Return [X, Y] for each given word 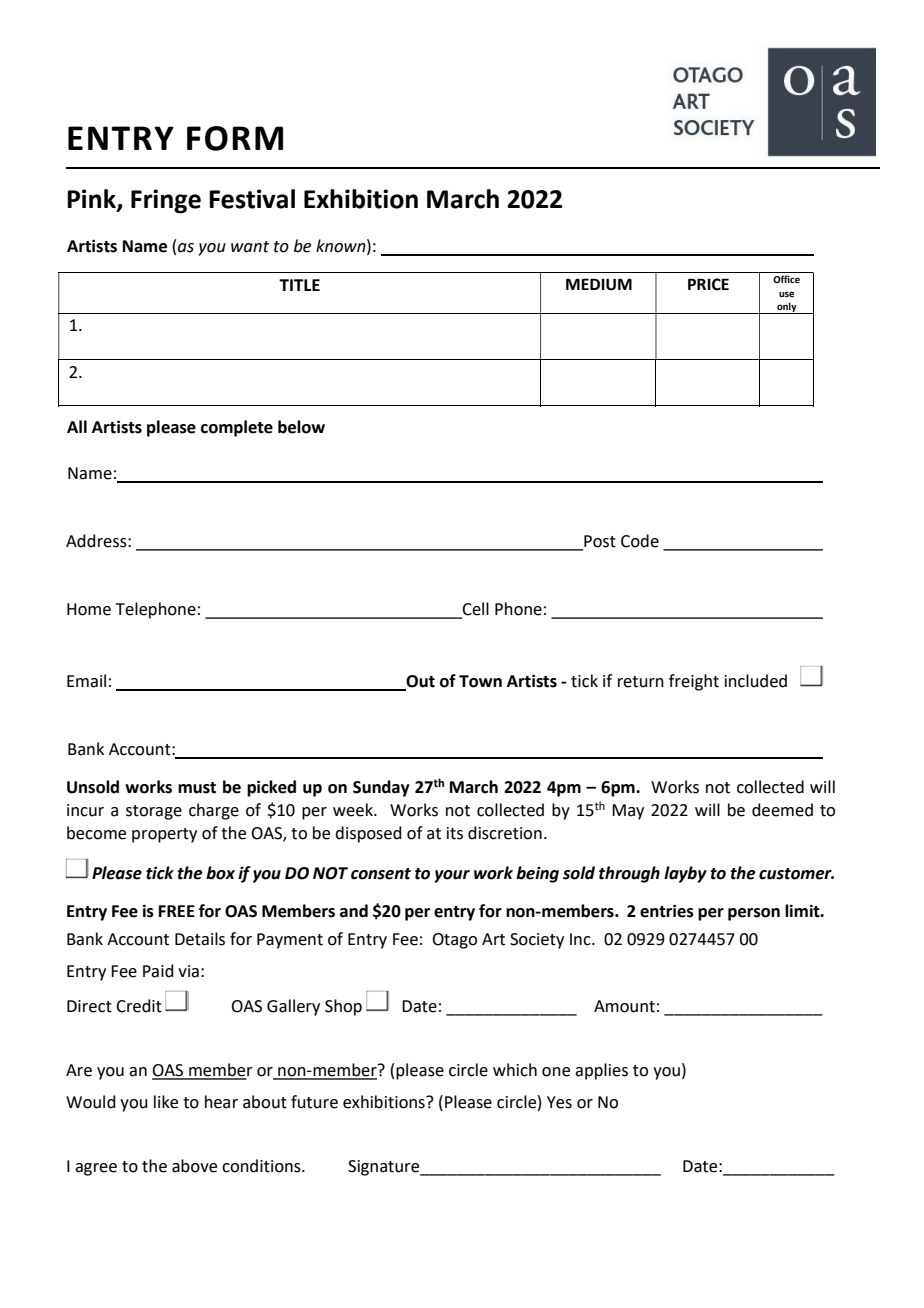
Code [640, 541]
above [194, 1166]
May [628, 812]
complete [237, 428]
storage [154, 812]
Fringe [166, 201]
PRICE [708, 284]
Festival [252, 199]
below [301, 427]
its [455, 833]
